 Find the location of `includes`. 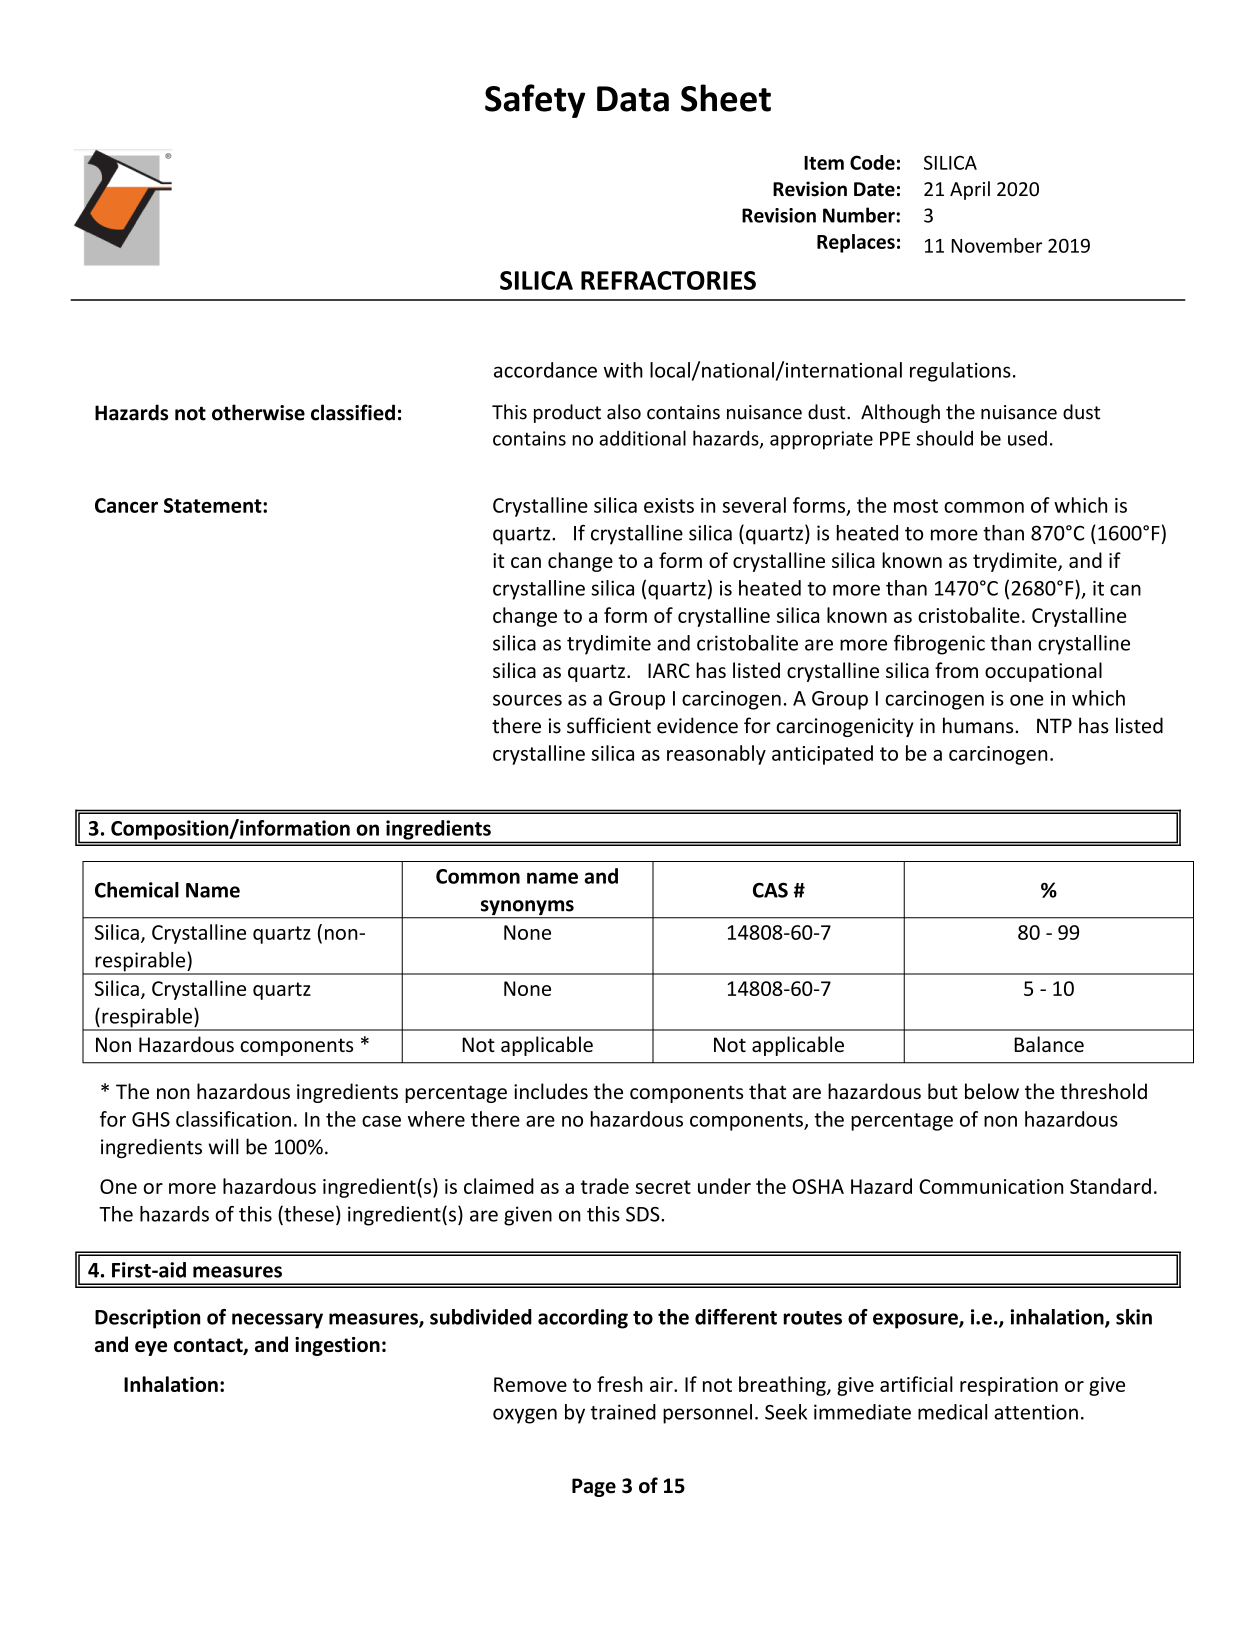

includes is located at coordinates (551, 1091).
